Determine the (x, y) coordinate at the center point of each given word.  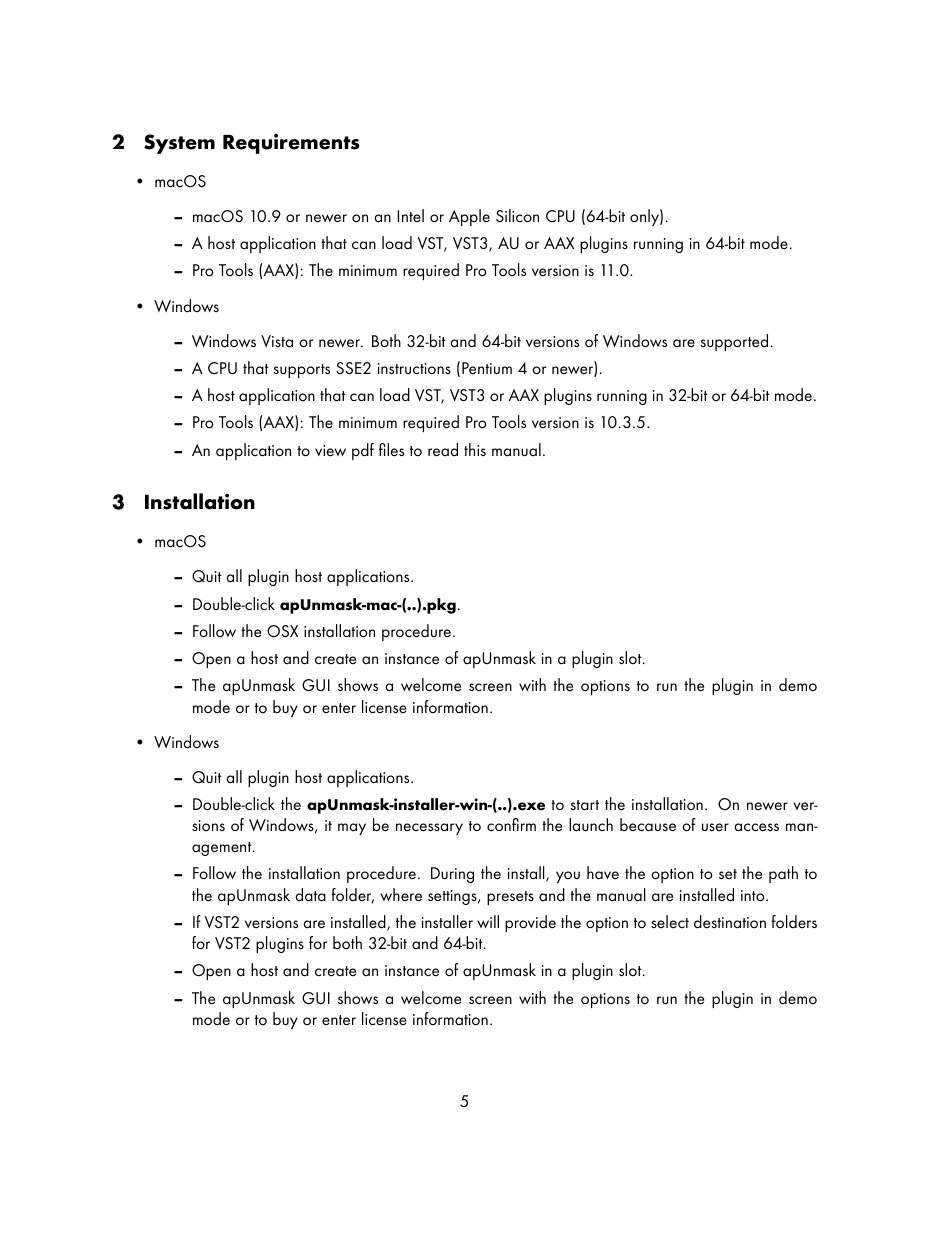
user (715, 827)
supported (734, 342)
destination (730, 922)
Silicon (517, 216)
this (475, 449)
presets (510, 898)
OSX (282, 631)
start (585, 805)
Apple (469, 217)
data (310, 895)
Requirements (291, 144)
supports (302, 371)
